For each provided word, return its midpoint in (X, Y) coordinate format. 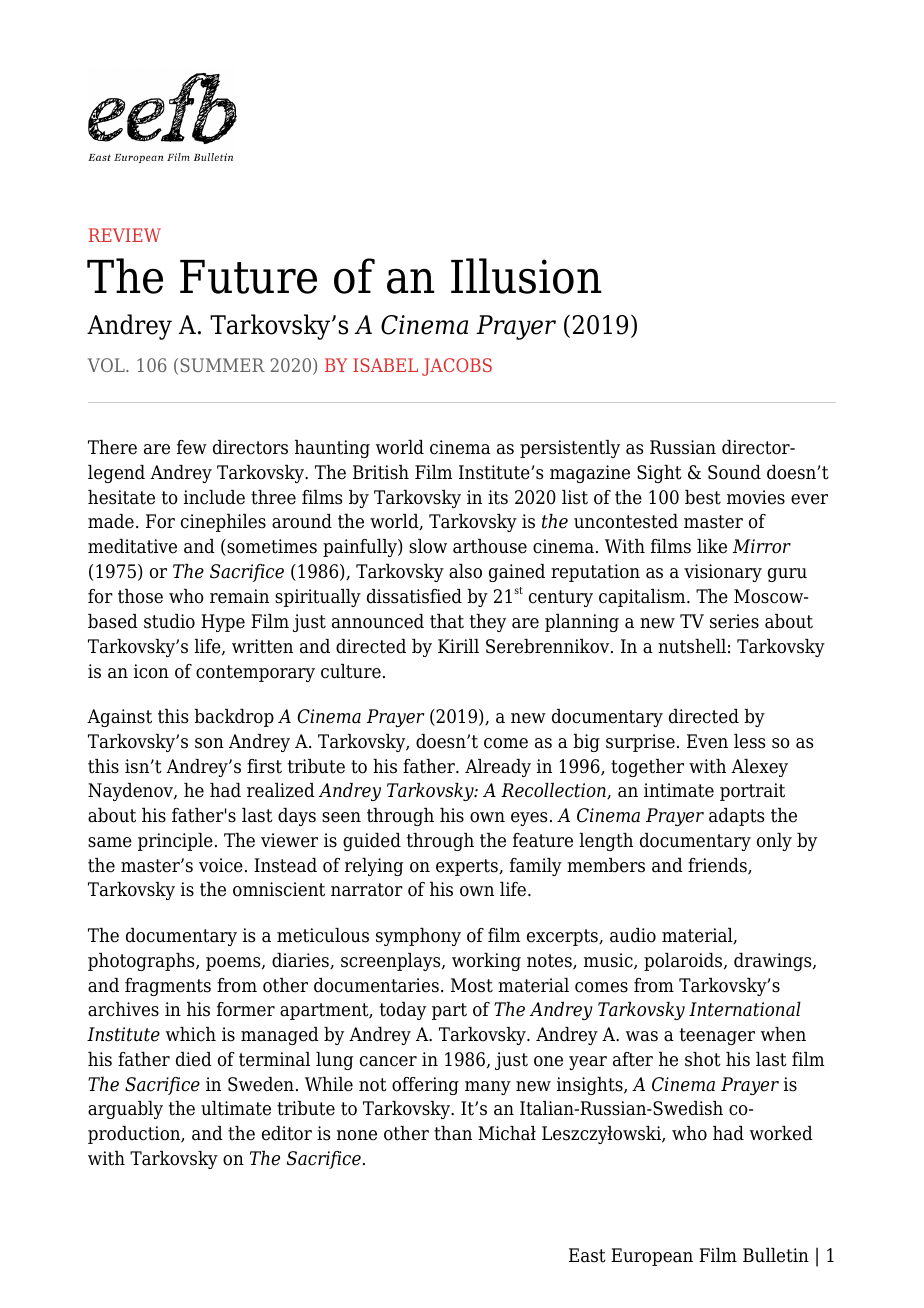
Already (498, 768)
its (498, 497)
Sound (734, 472)
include (214, 497)
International (745, 1009)
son (209, 743)
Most (472, 985)
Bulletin (776, 1255)
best (703, 497)
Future (248, 277)
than (453, 1133)
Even (707, 741)
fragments (168, 987)
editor (287, 1133)
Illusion (526, 276)
